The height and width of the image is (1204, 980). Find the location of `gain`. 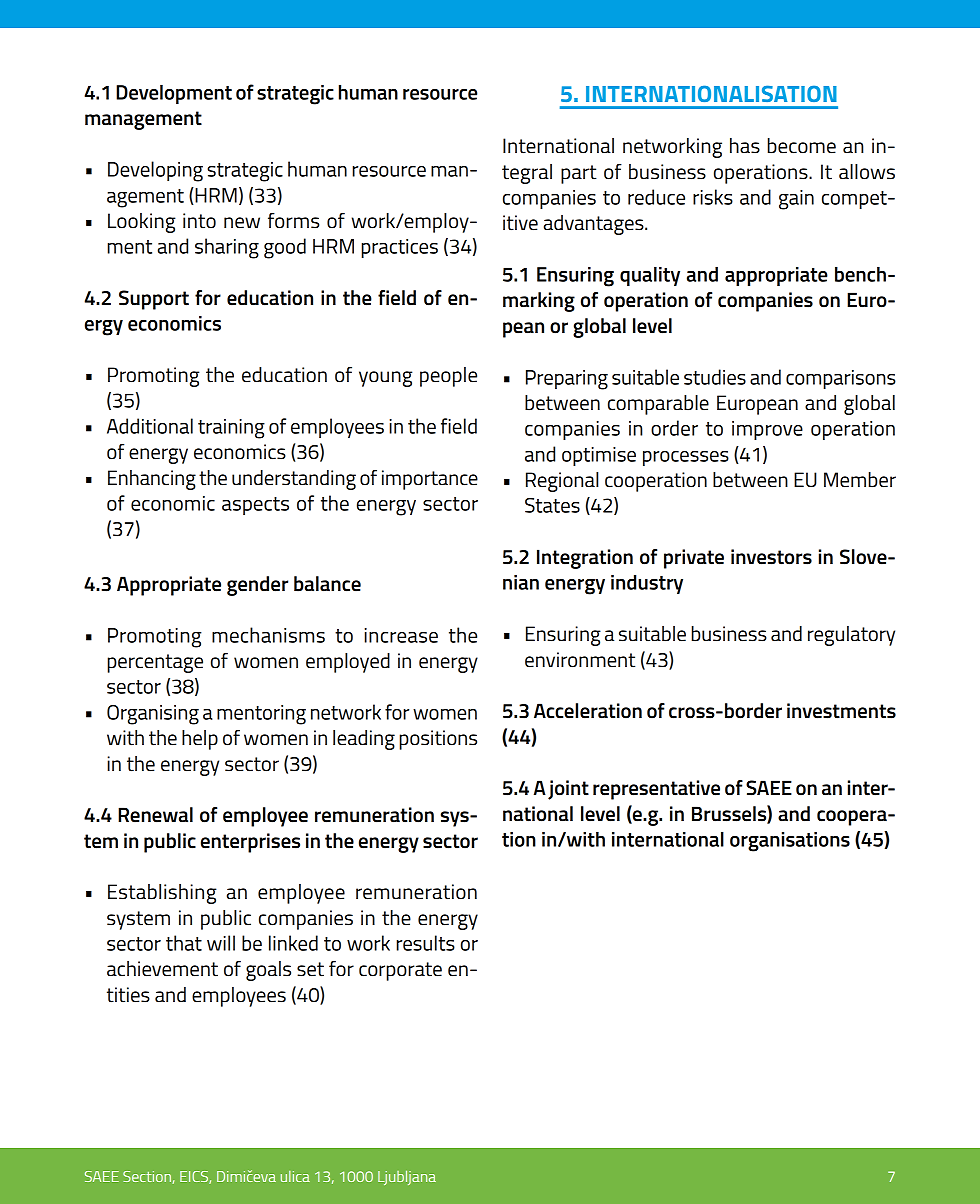

gain is located at coordinates (796, 200).
